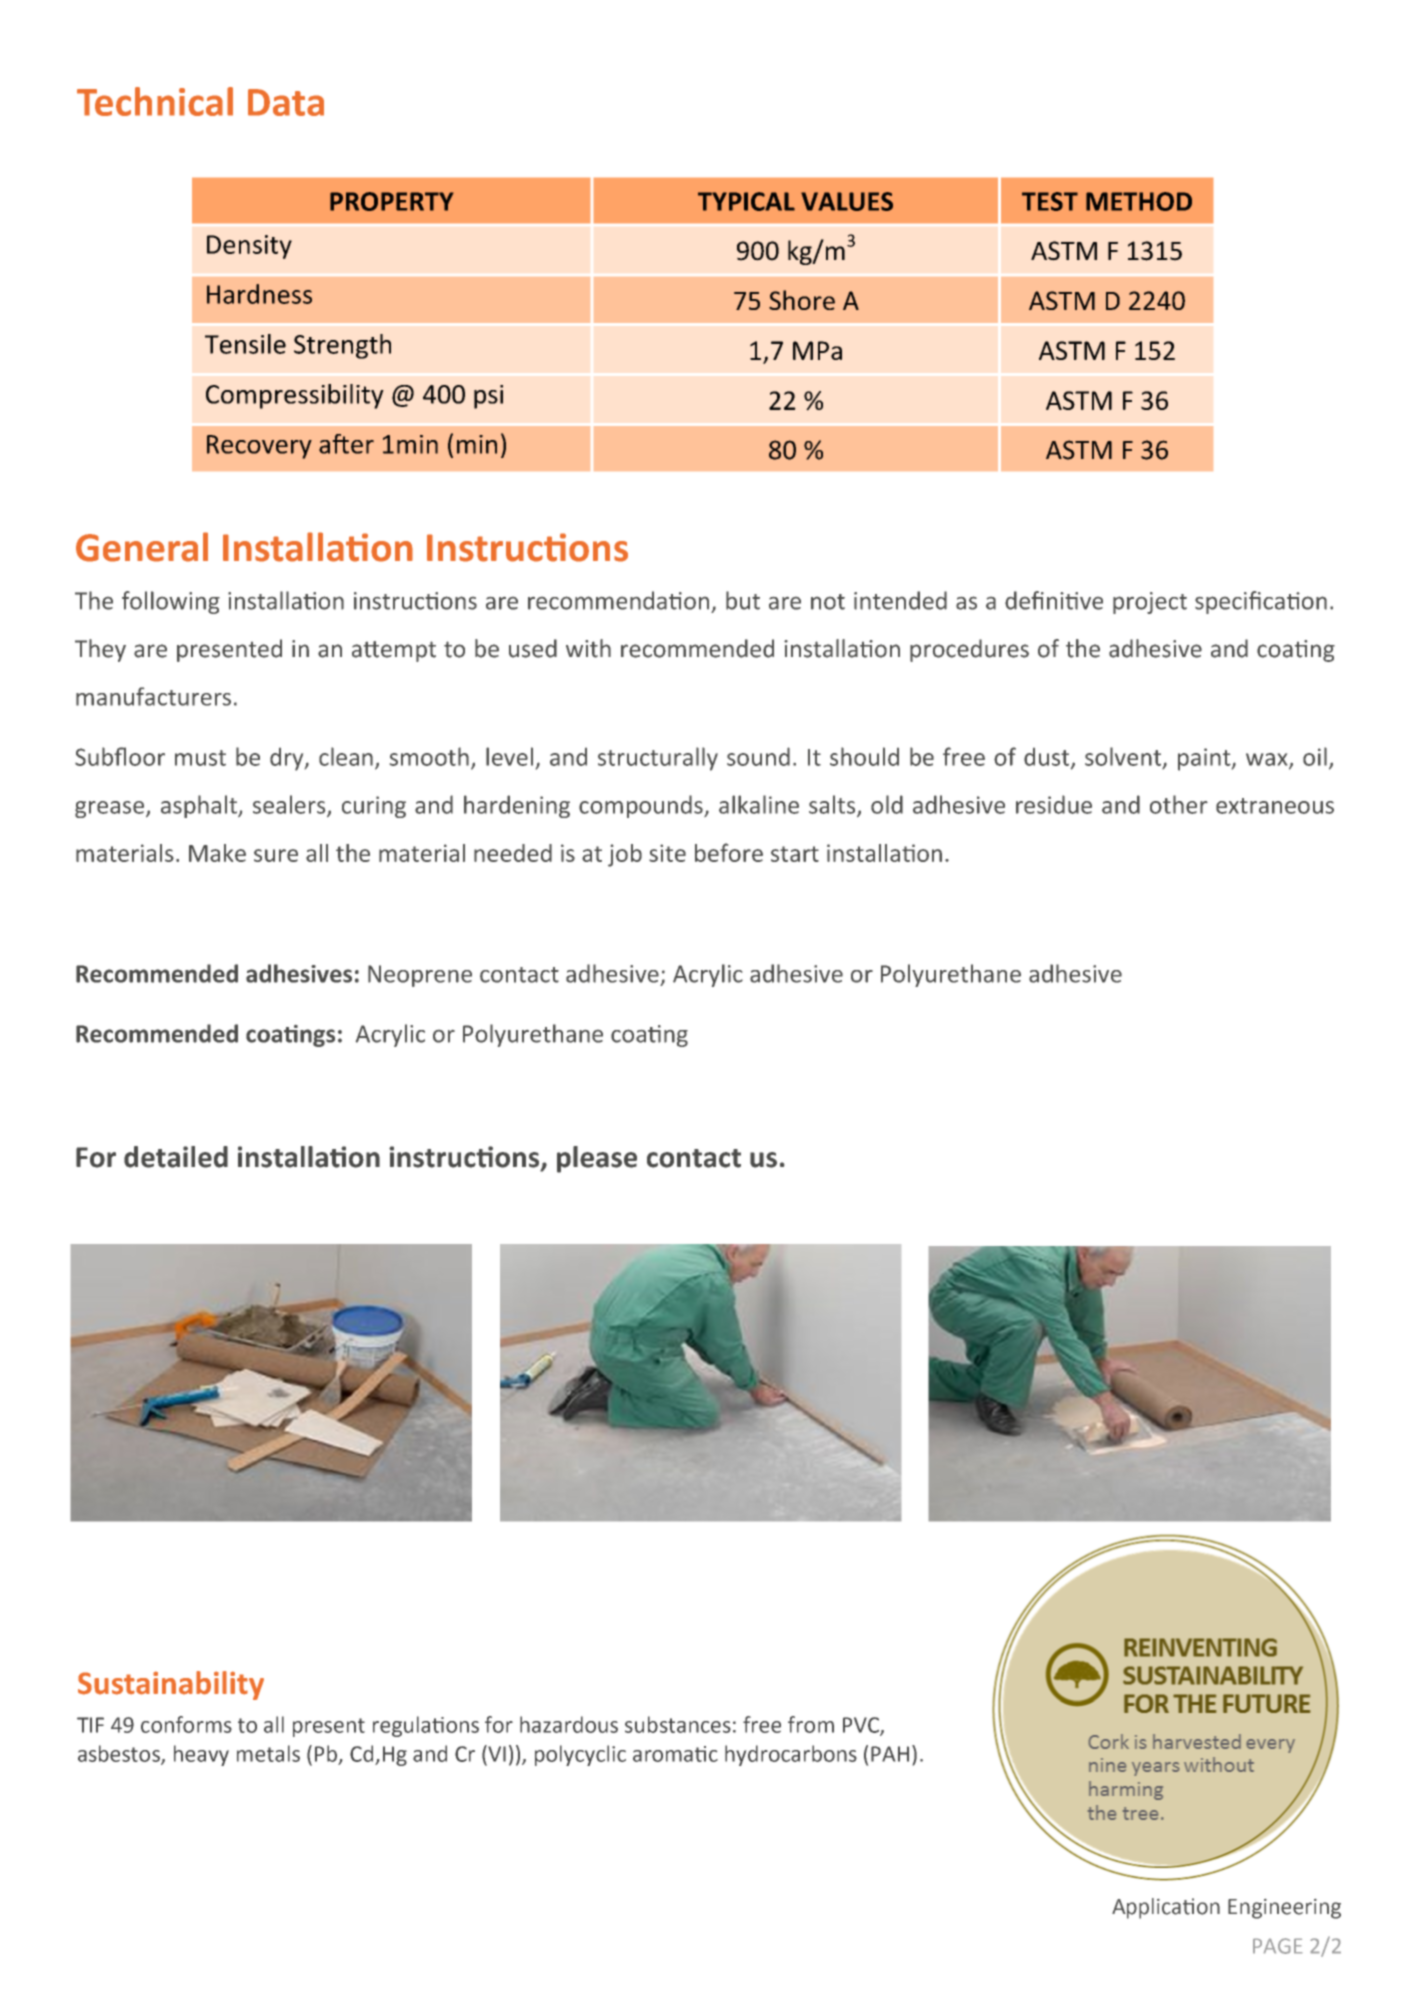 This screenshot has height=2013, width=1423. I want to click on Sustainability, so click(171, 1685).
